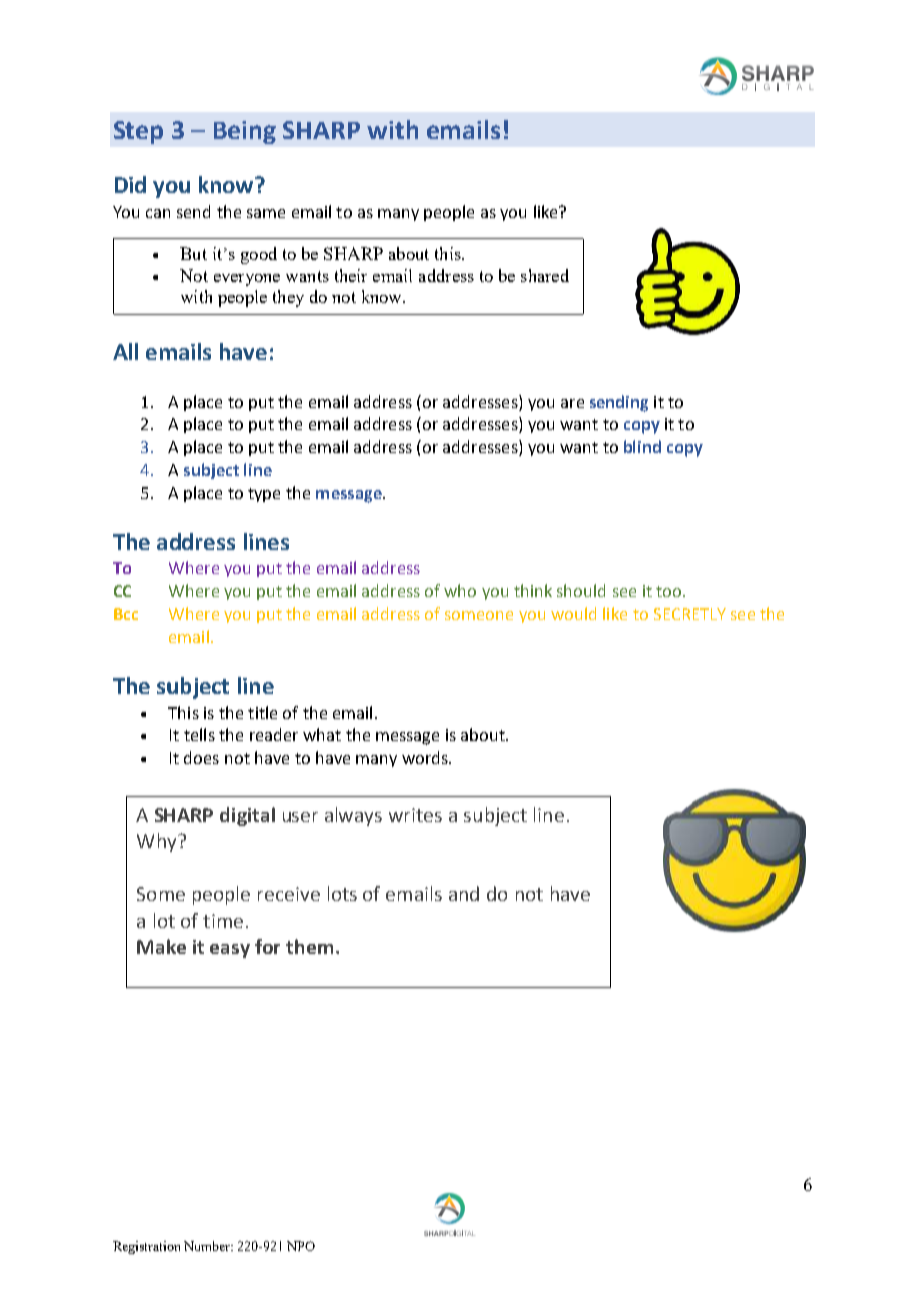 The width and height of the screenshot is (924, 1308). What do you see at coordinates (415, 815) in the screenshot?
I see `writes` at bounding box center [415, 815].
